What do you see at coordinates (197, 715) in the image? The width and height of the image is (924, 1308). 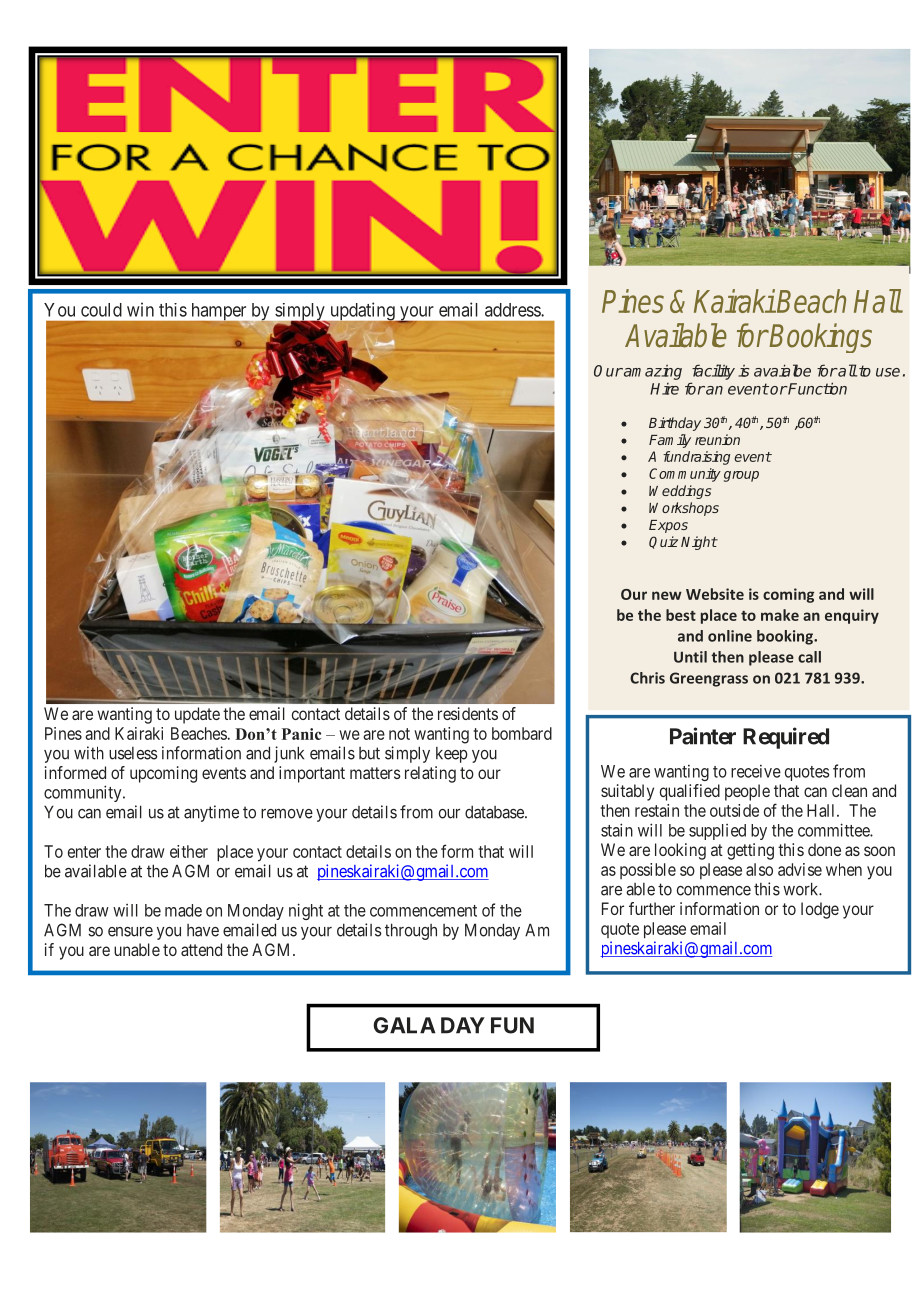 I see `update` at bounding box center [197, 715].
